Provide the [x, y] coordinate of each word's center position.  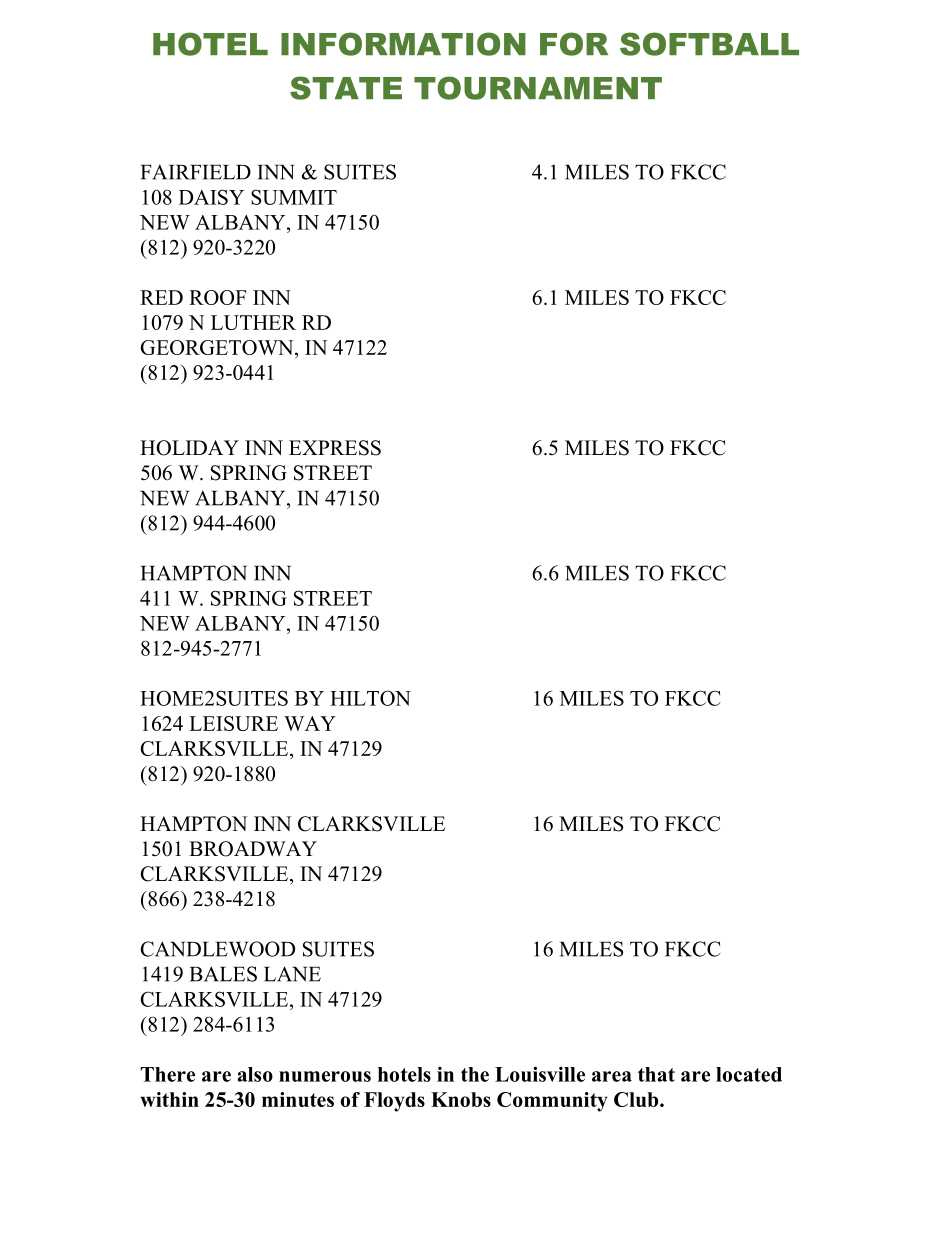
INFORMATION [403, 44]
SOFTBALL [709, 44]
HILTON [370, 698]
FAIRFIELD [196, 172]
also [255, 1074]
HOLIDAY [189, 448]
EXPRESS [335, 448]
